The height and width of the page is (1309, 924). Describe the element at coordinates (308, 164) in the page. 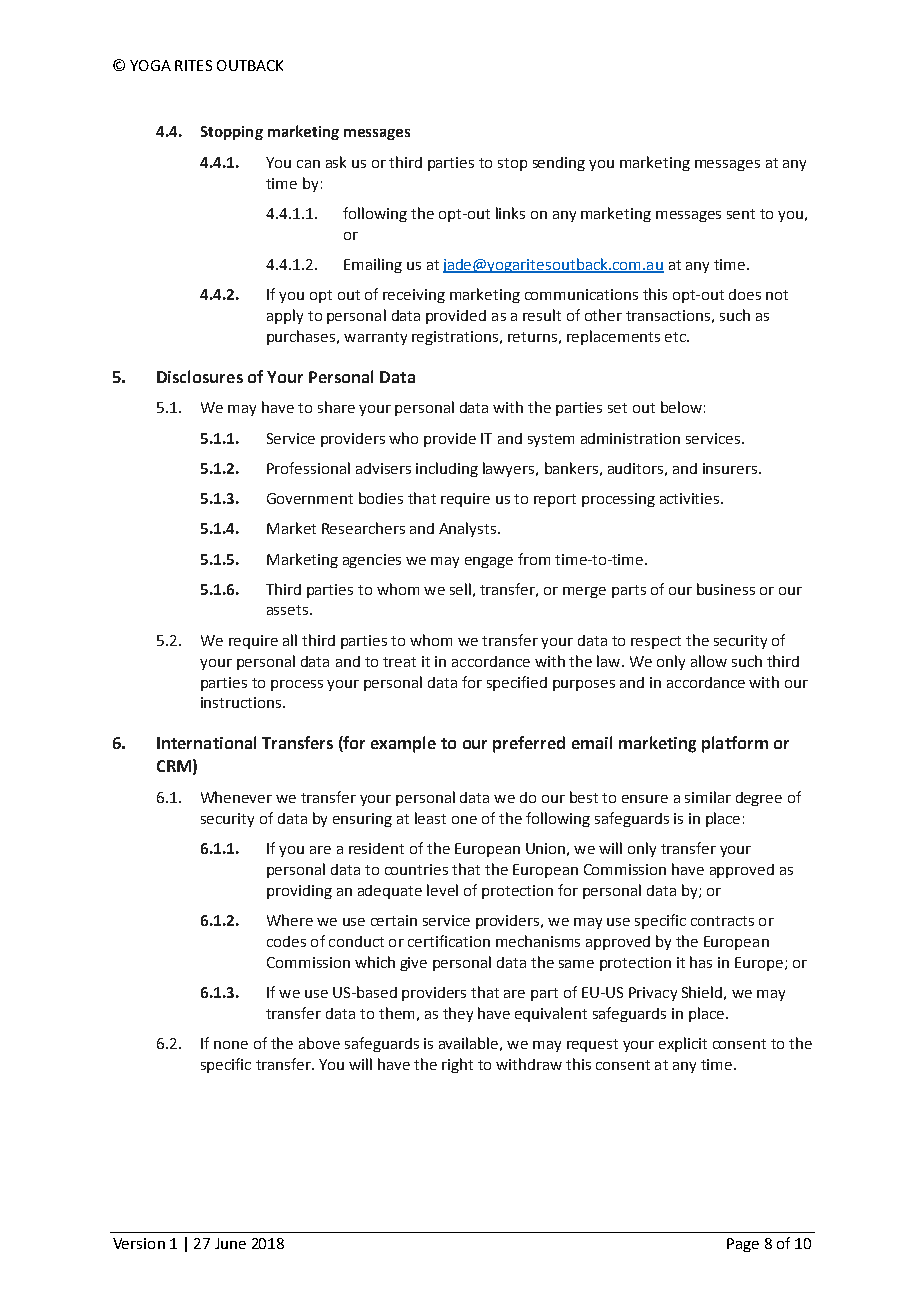

I see `can` at that location.
